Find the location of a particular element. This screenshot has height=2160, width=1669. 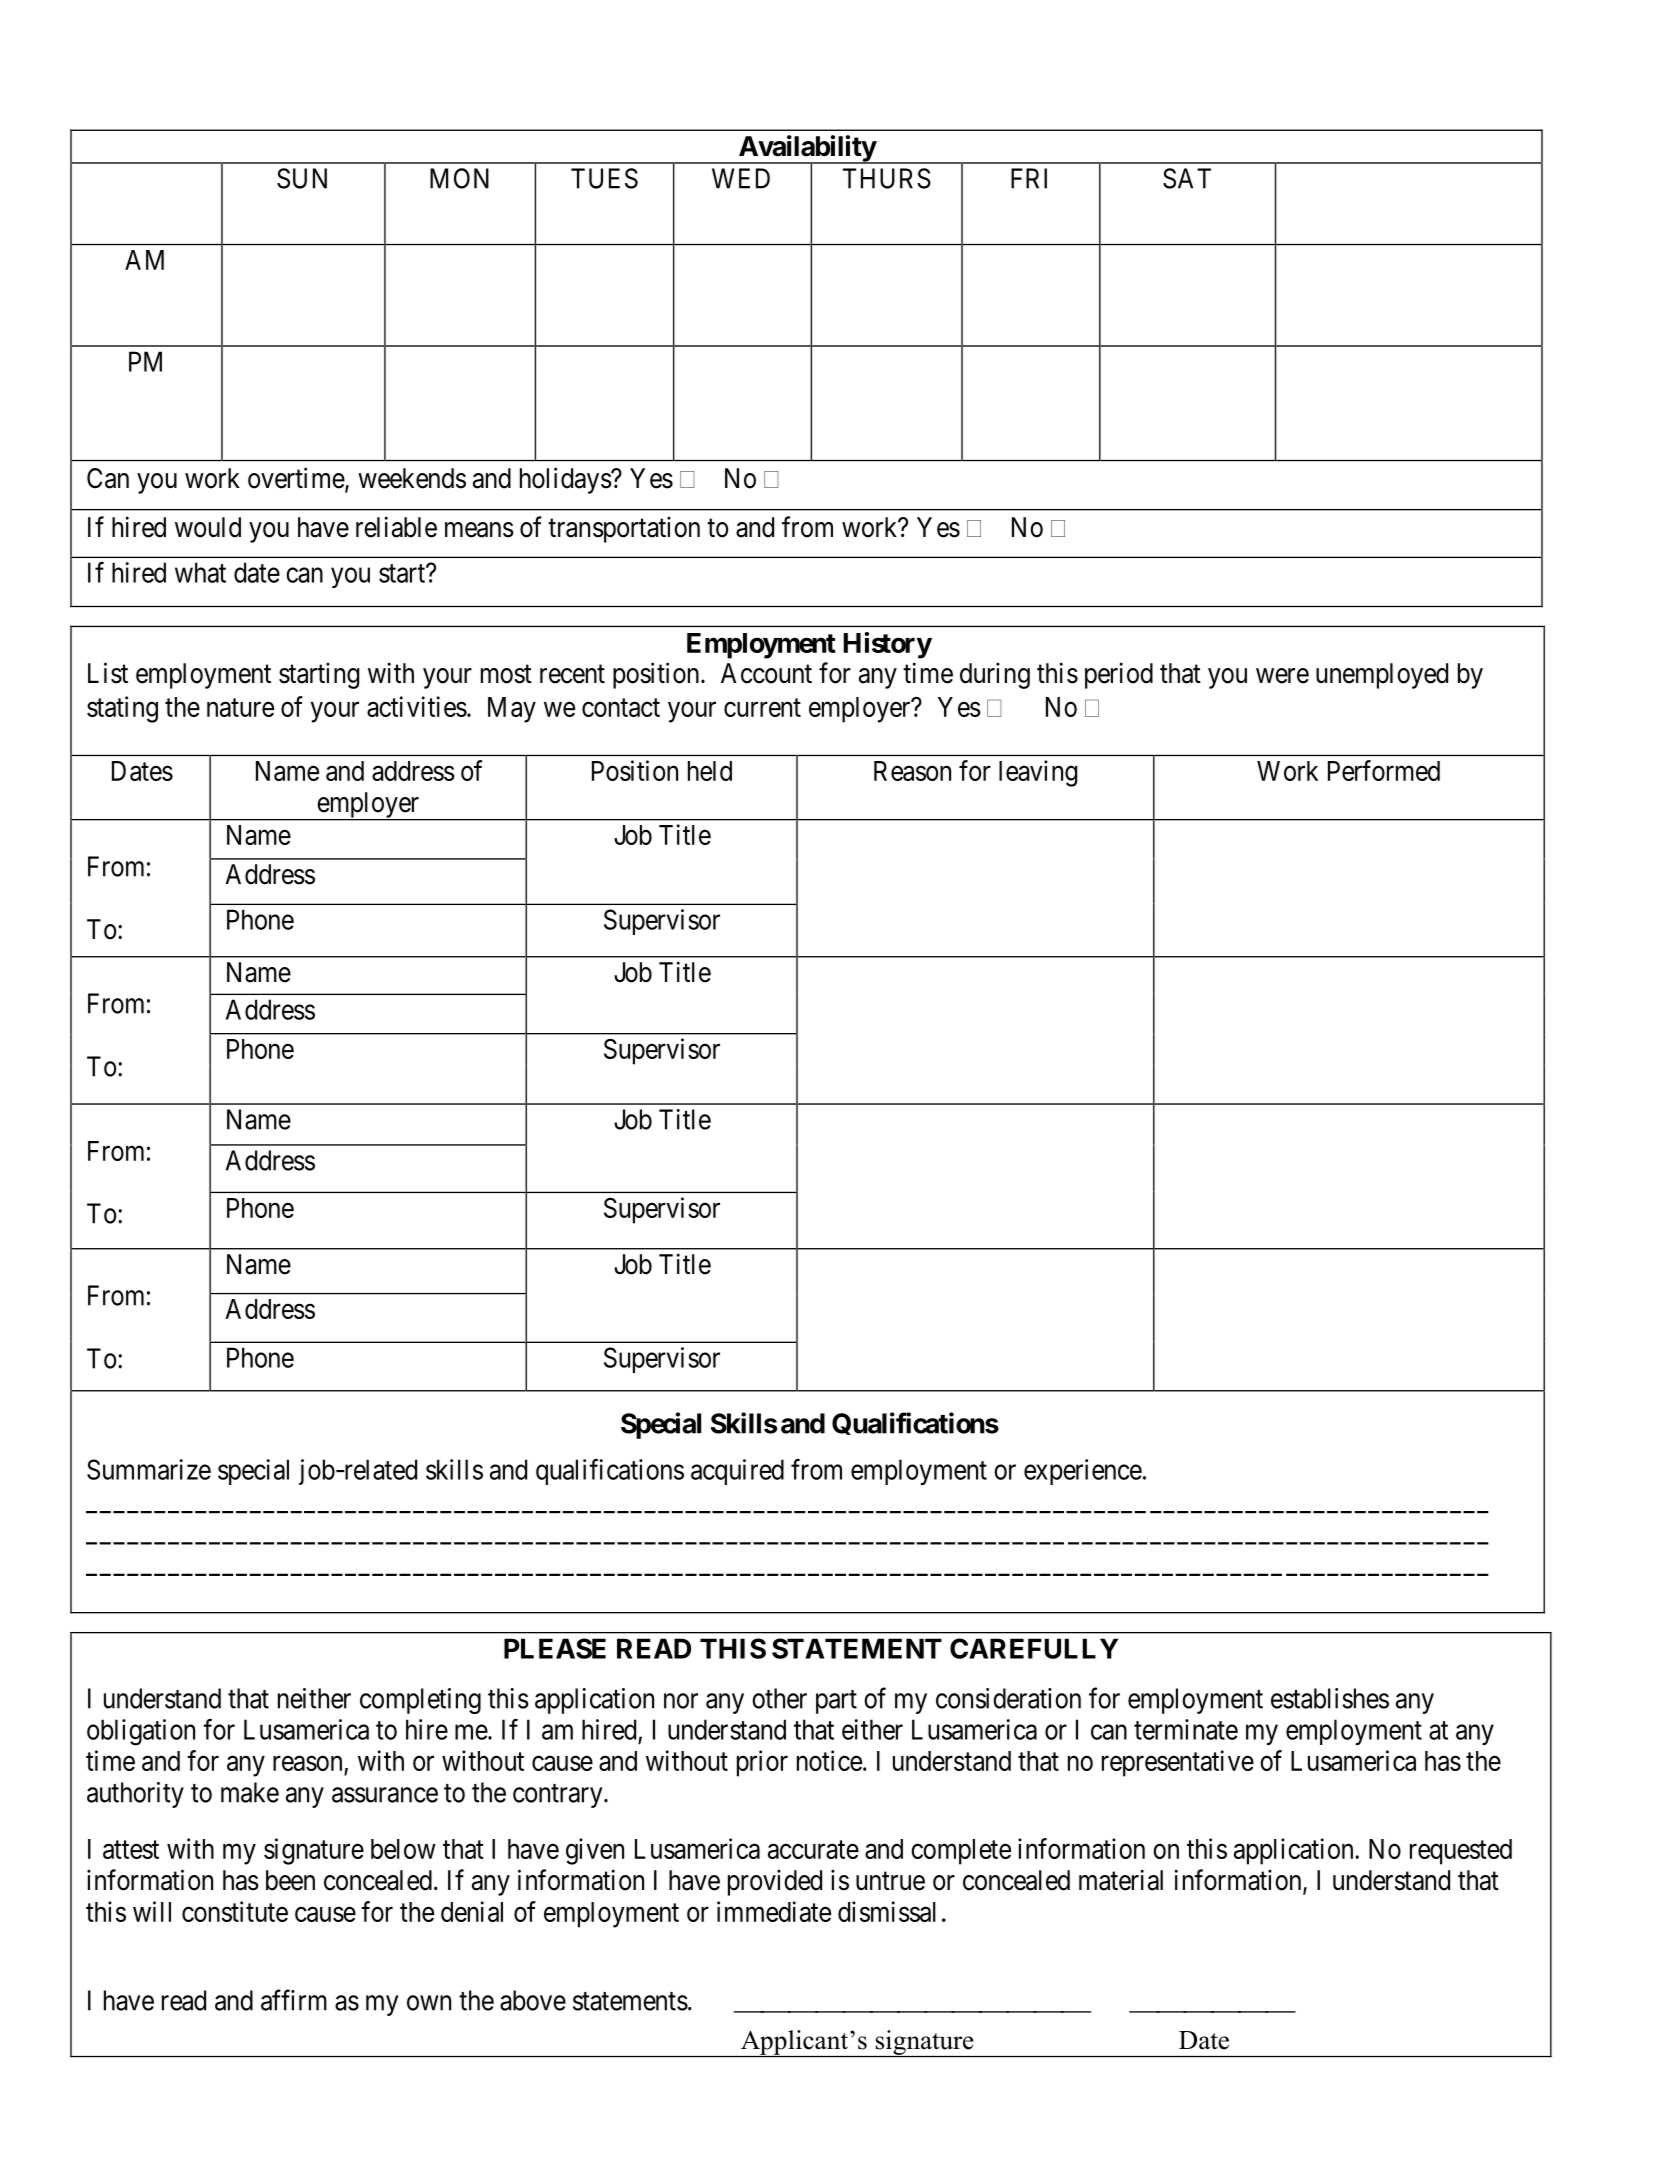

stating is located at coordinates (122, 709).
